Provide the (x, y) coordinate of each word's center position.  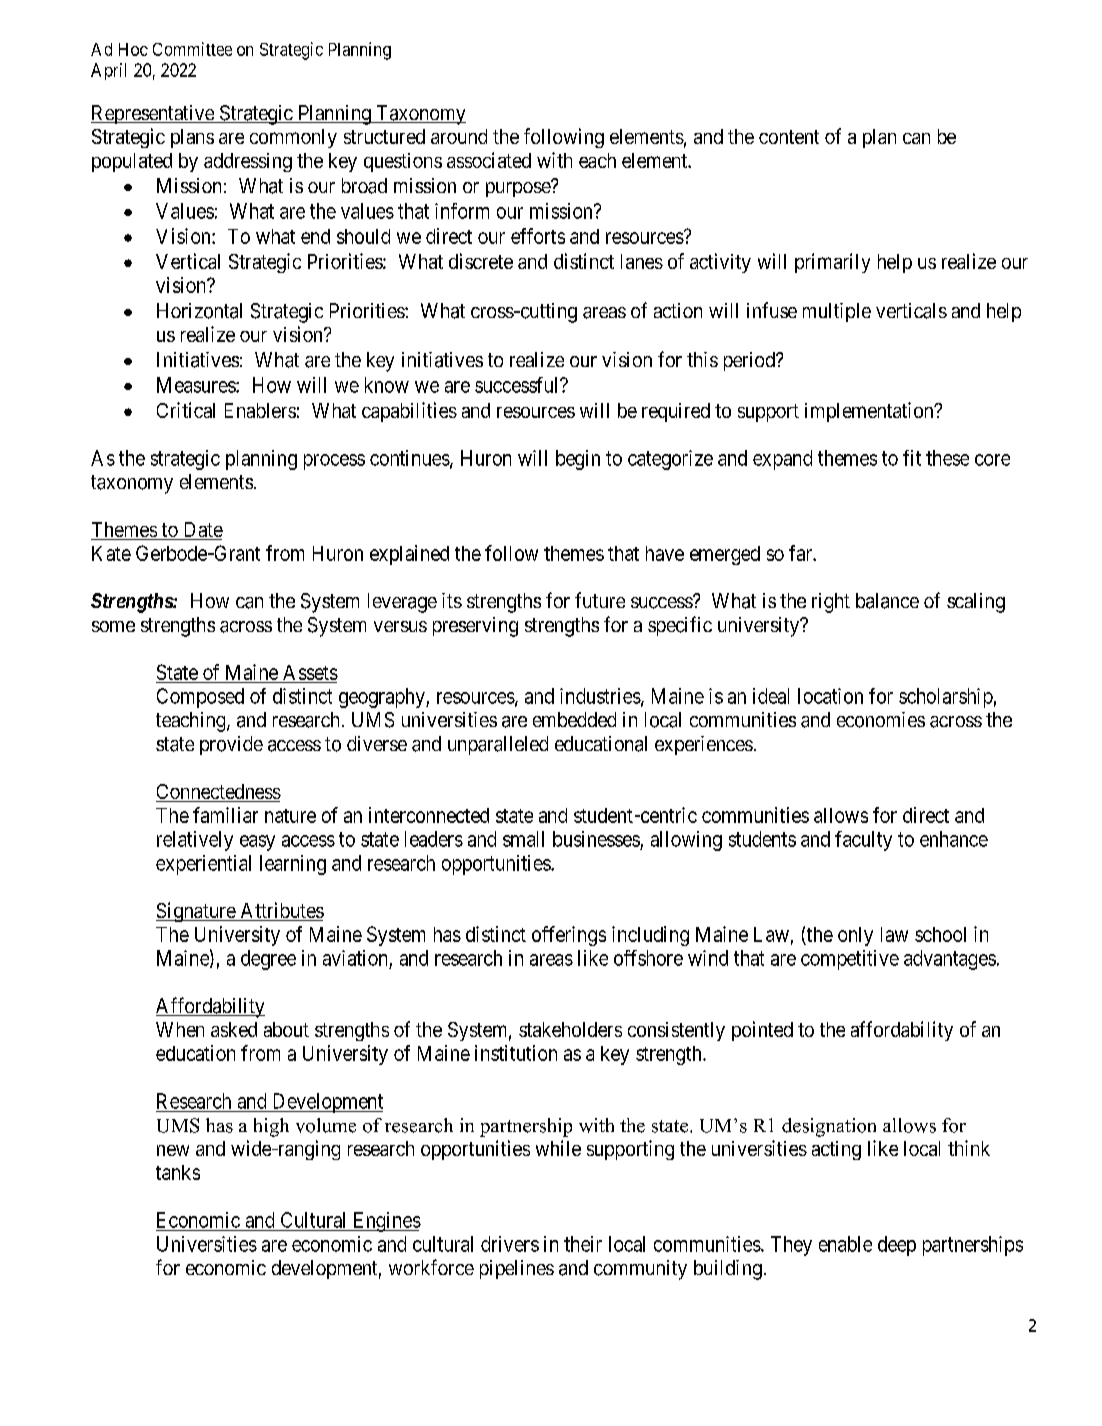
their (583, 1244)
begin (578, 460)
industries (600, 696)
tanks (178, 1172)
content (789, 137)
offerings (569, 936)
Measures (197, 385)
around (459, 136)
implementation (870, 412)
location (830, 696)
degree (268, 960)
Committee (192, 49)
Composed (200, 698)
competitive (850, 960)
